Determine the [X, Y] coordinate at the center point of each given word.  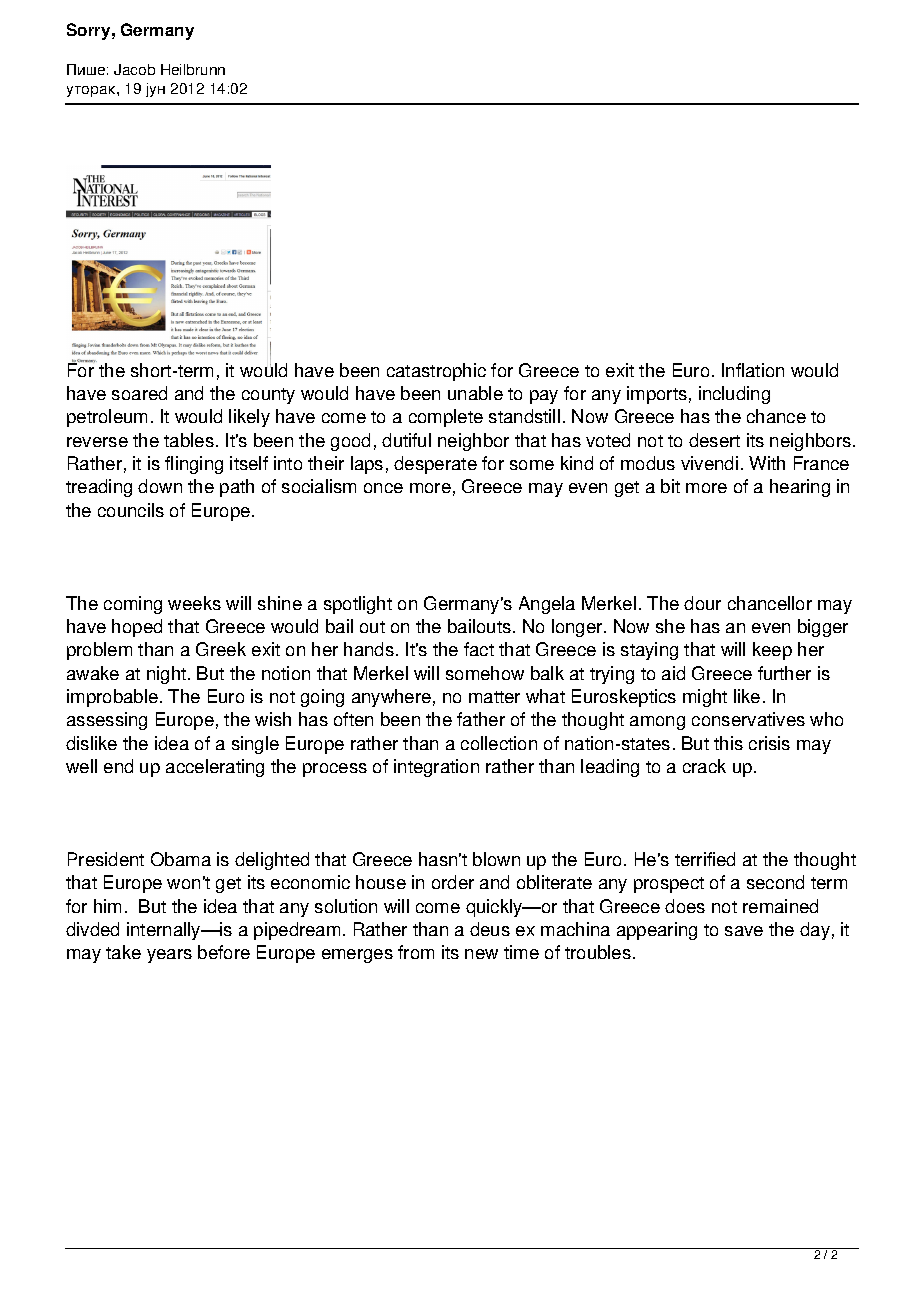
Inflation [753, 370]
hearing [800, 488]
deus [490, 929]
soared [139, 393]
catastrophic [436, 372]
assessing [107, 721]
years [169, 956]
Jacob [134, 69]
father [481, 719]
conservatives [748, 719]
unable [475, 393]
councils [131, 510]
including [734, 395]
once [383, 488]
